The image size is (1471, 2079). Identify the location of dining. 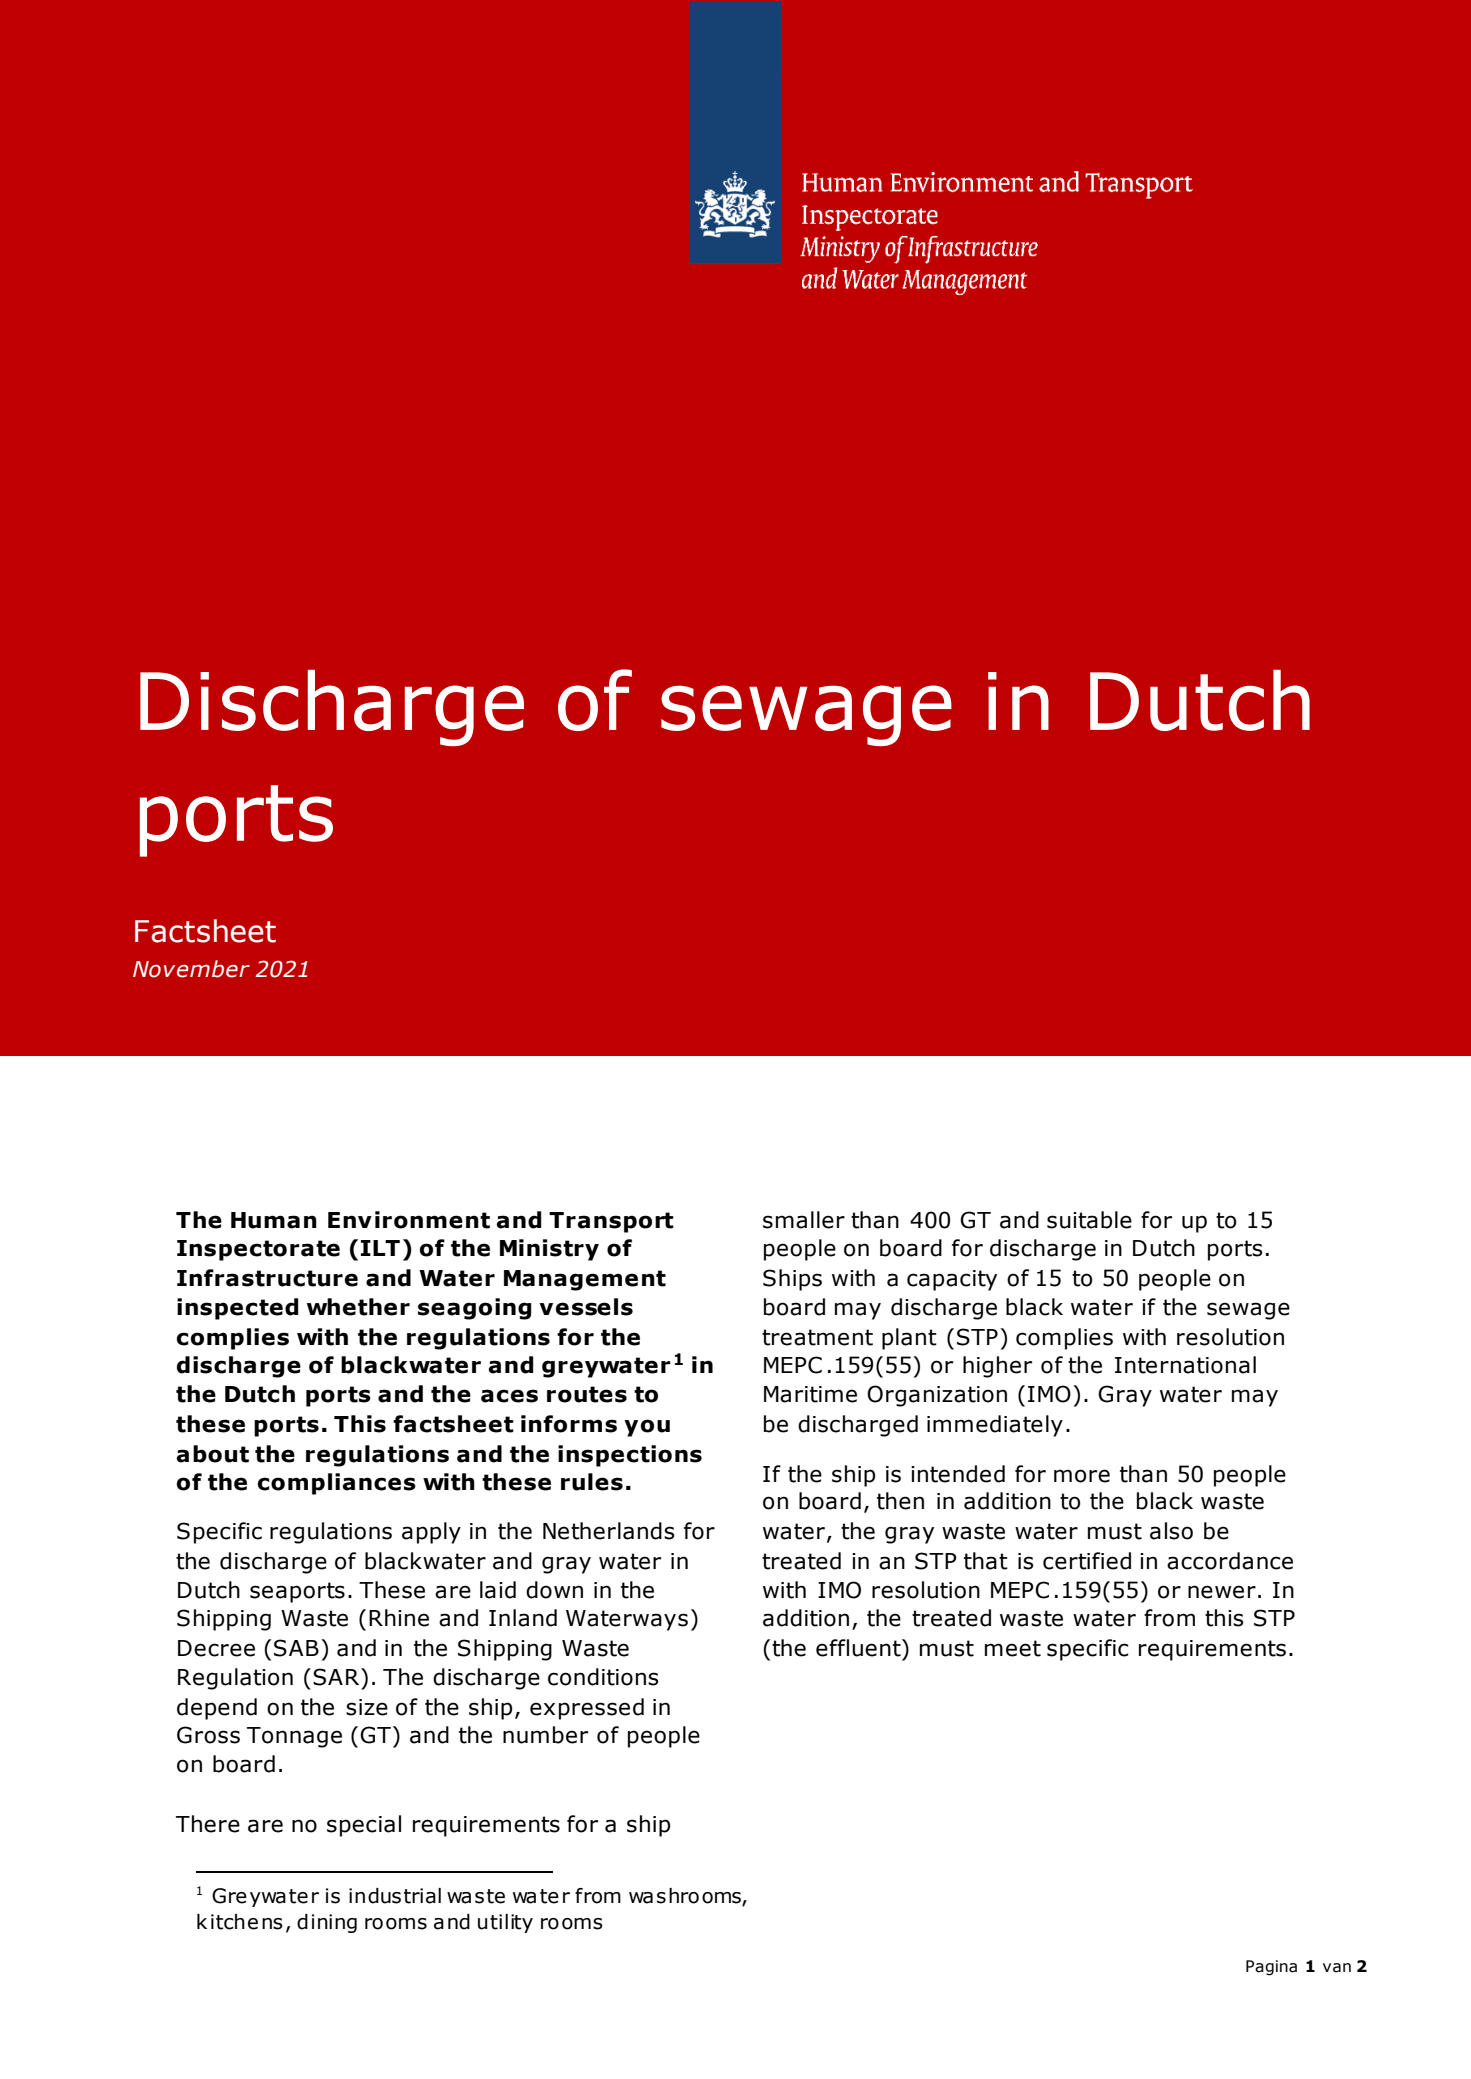
(327, 1923).
